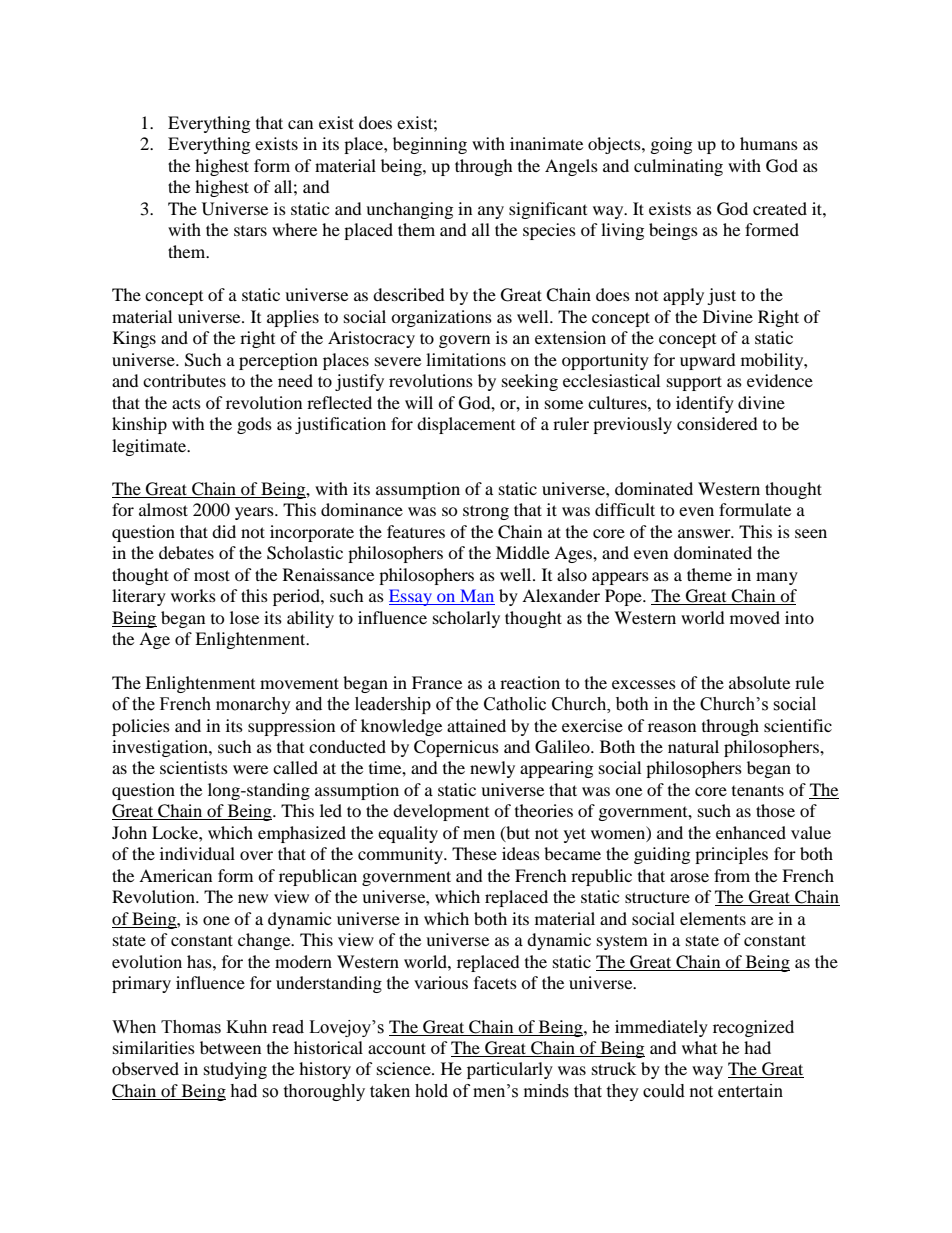  I want to click on strong, so click(486, 512).
